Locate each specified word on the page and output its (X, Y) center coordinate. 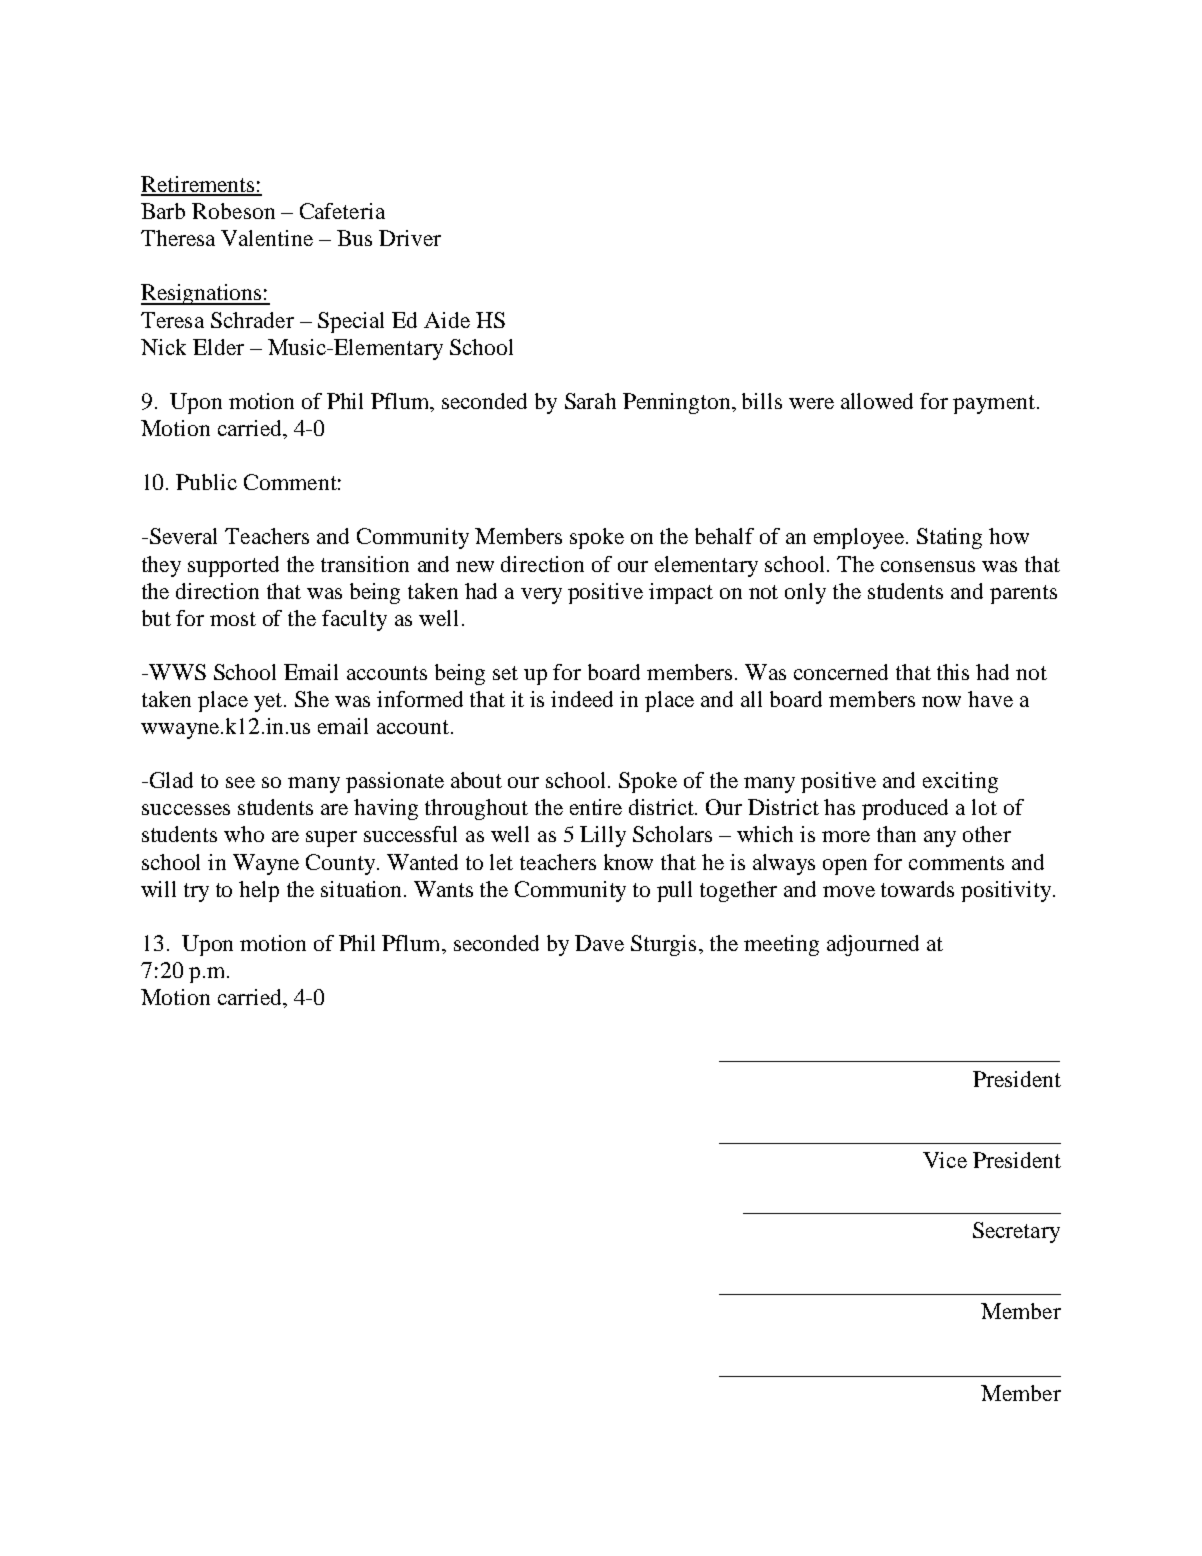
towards (917, 889)
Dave (599, 943)
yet (269, 702)
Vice (945, 1160)
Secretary (1016, 1232)
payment (995, 404)
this (953, 672)
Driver (410, 238)
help (259, 891)
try (196, 892)
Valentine (267, 238)
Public (206, 482)
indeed (582, 699)
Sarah (590, 401)
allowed (877, 401)
